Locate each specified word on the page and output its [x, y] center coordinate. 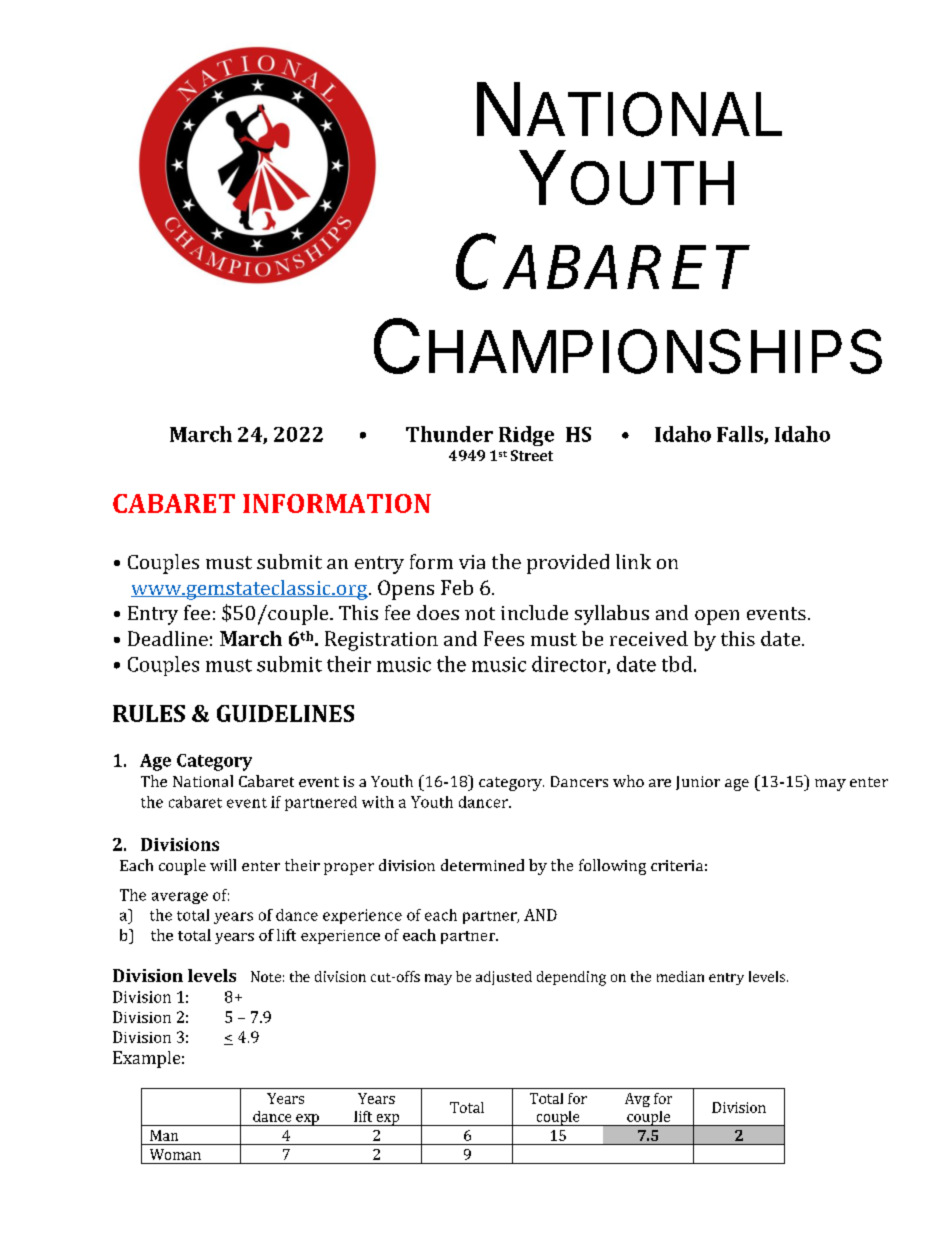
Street [532, 455]
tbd [677, 664]
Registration [381, 641]
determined [482, 865]
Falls [741, 435]
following [612, 867]
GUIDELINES [285, 713]
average [180, 898]
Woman [175, 1154]
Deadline [168, 638]
